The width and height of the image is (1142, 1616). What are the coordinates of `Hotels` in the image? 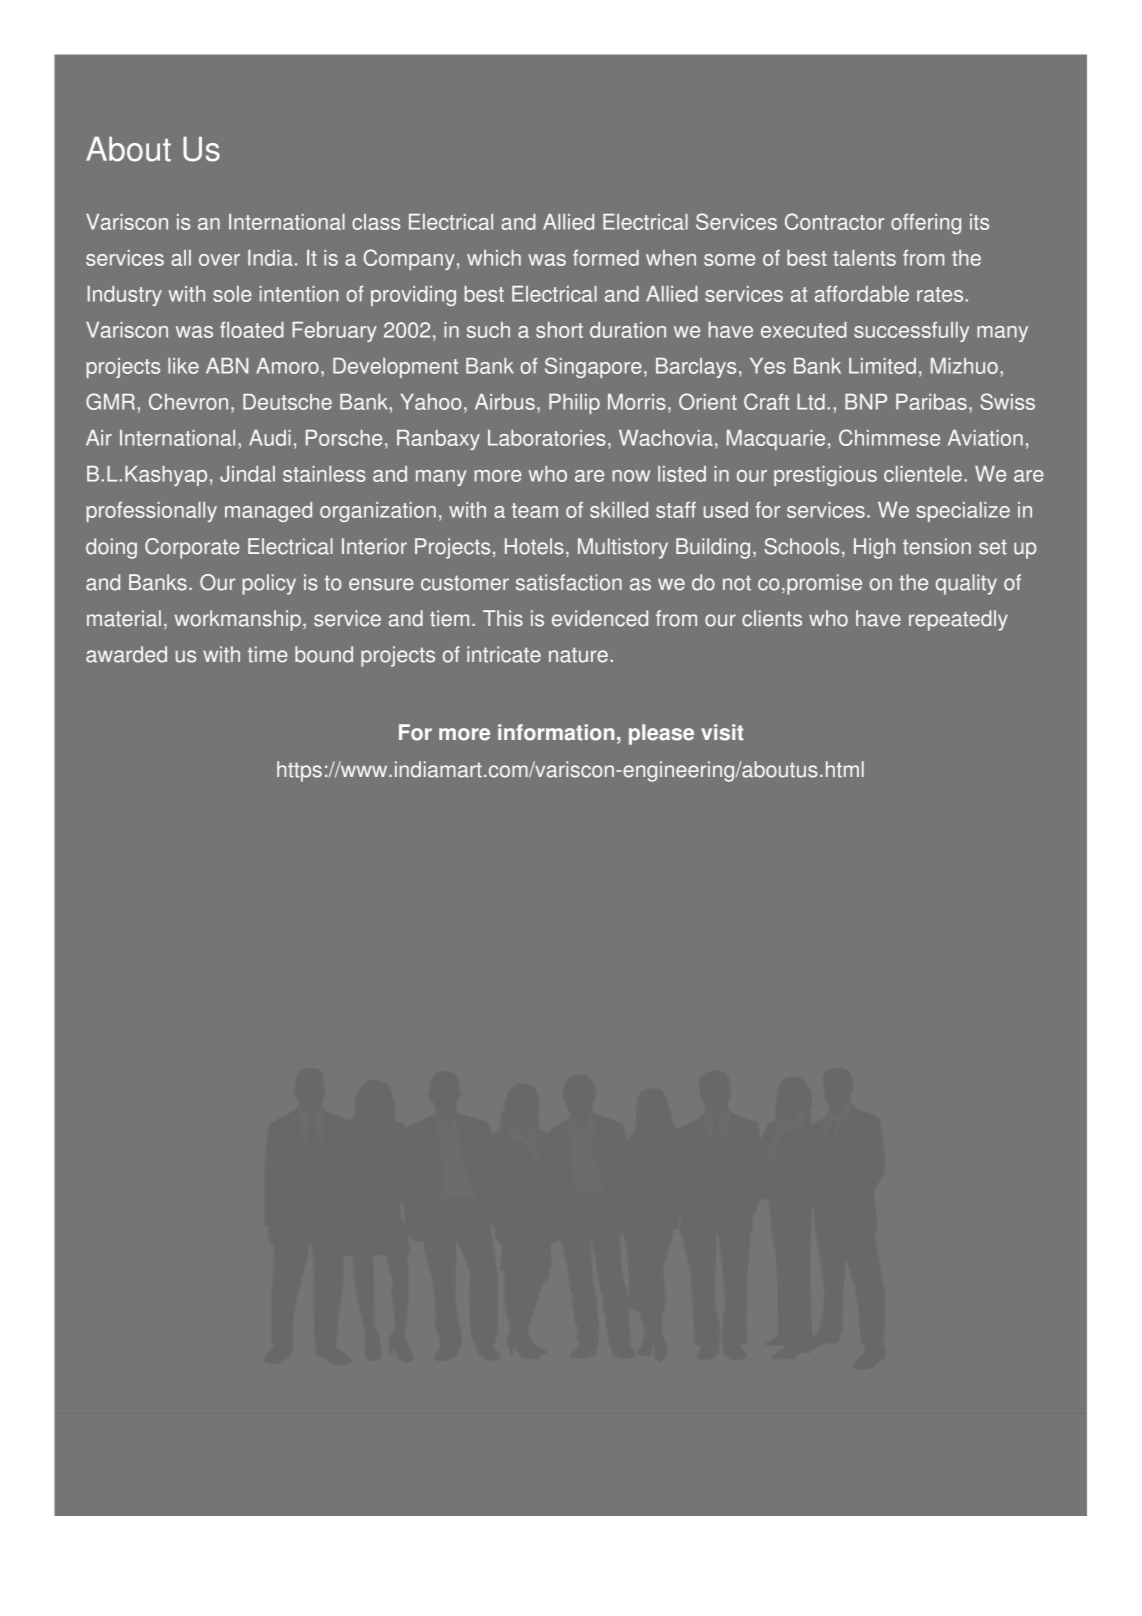 It's located at (534, 546).
